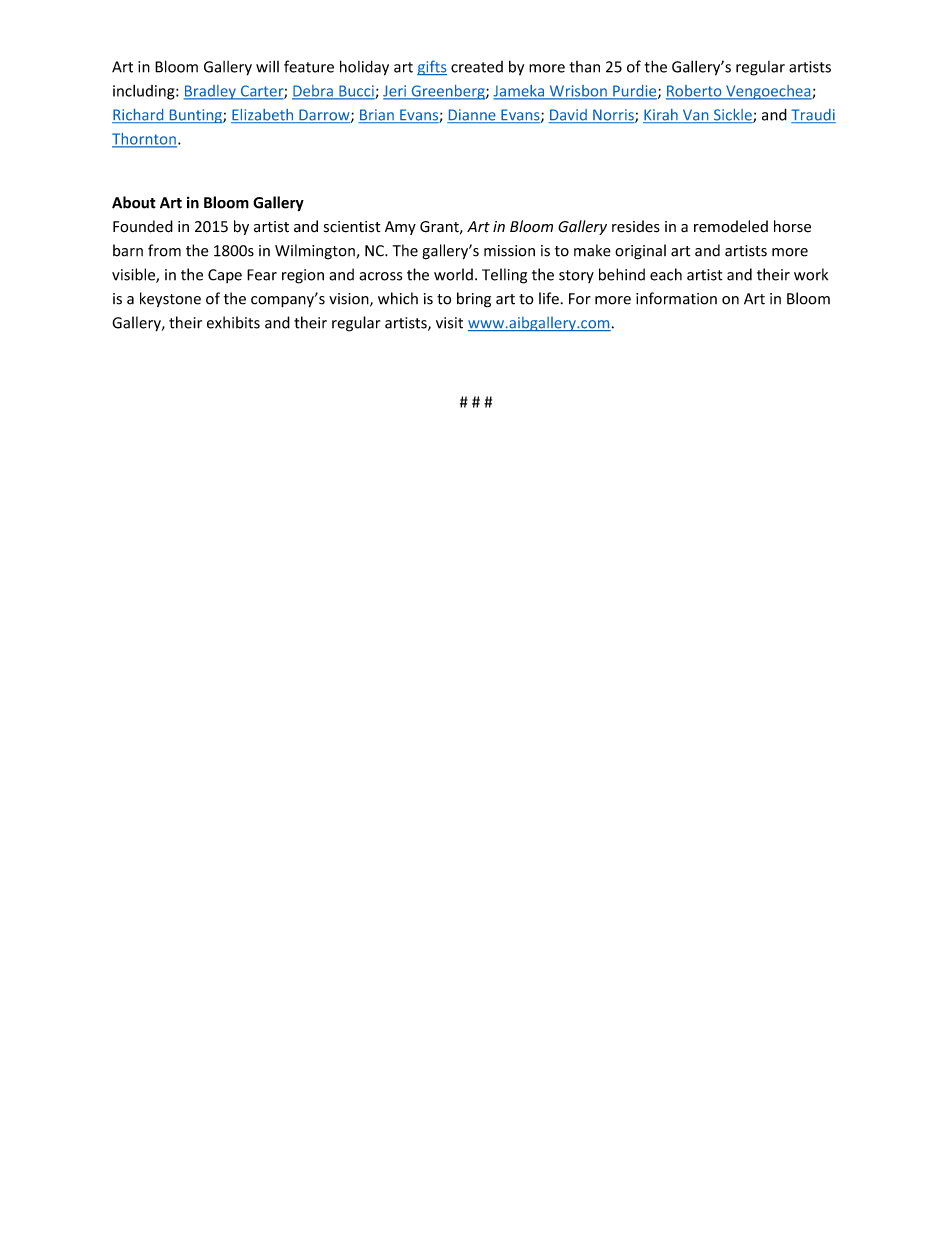 This image has height=1233, width=952. I want to click on visit, so click(449, 323).
